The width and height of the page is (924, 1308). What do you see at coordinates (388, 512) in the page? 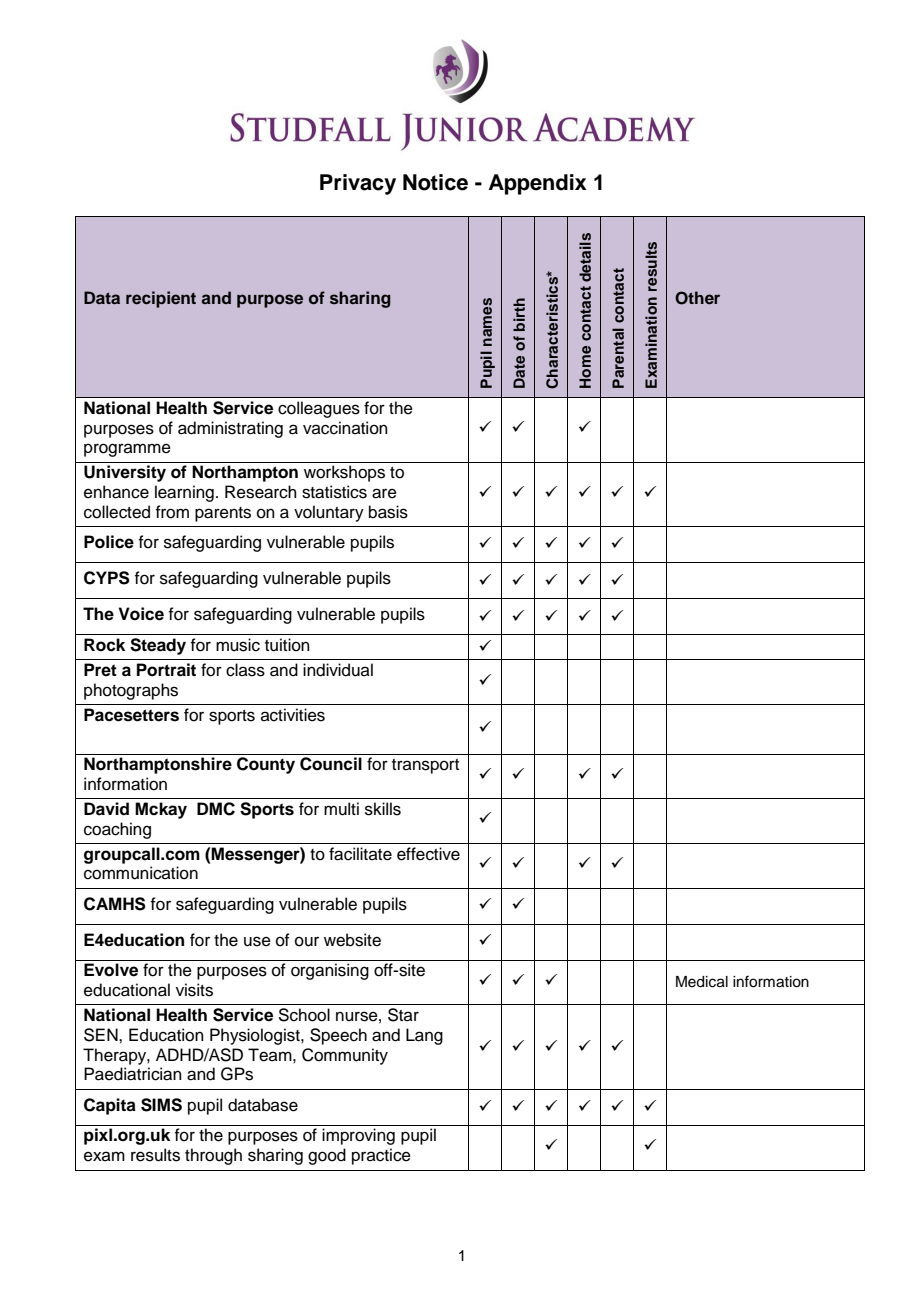
I see `basis` at bounding box center [388, 512].
